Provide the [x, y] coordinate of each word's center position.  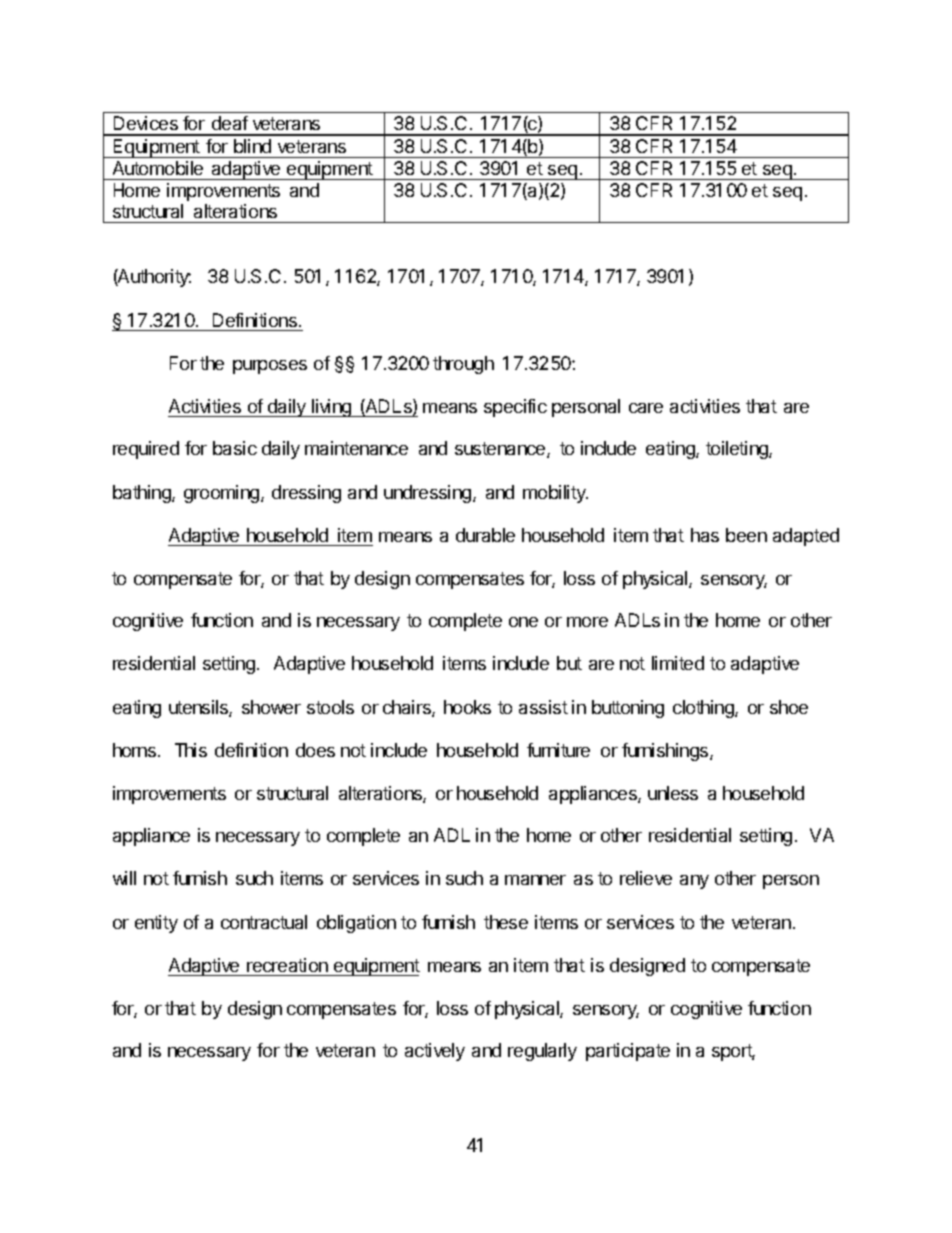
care [646, 408]
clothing [704, 709]
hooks [467, 707]
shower [271, 707]
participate [628, 1052]
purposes [270, 367]
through [463, 365]
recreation [287, 965]
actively [435, 1052]
